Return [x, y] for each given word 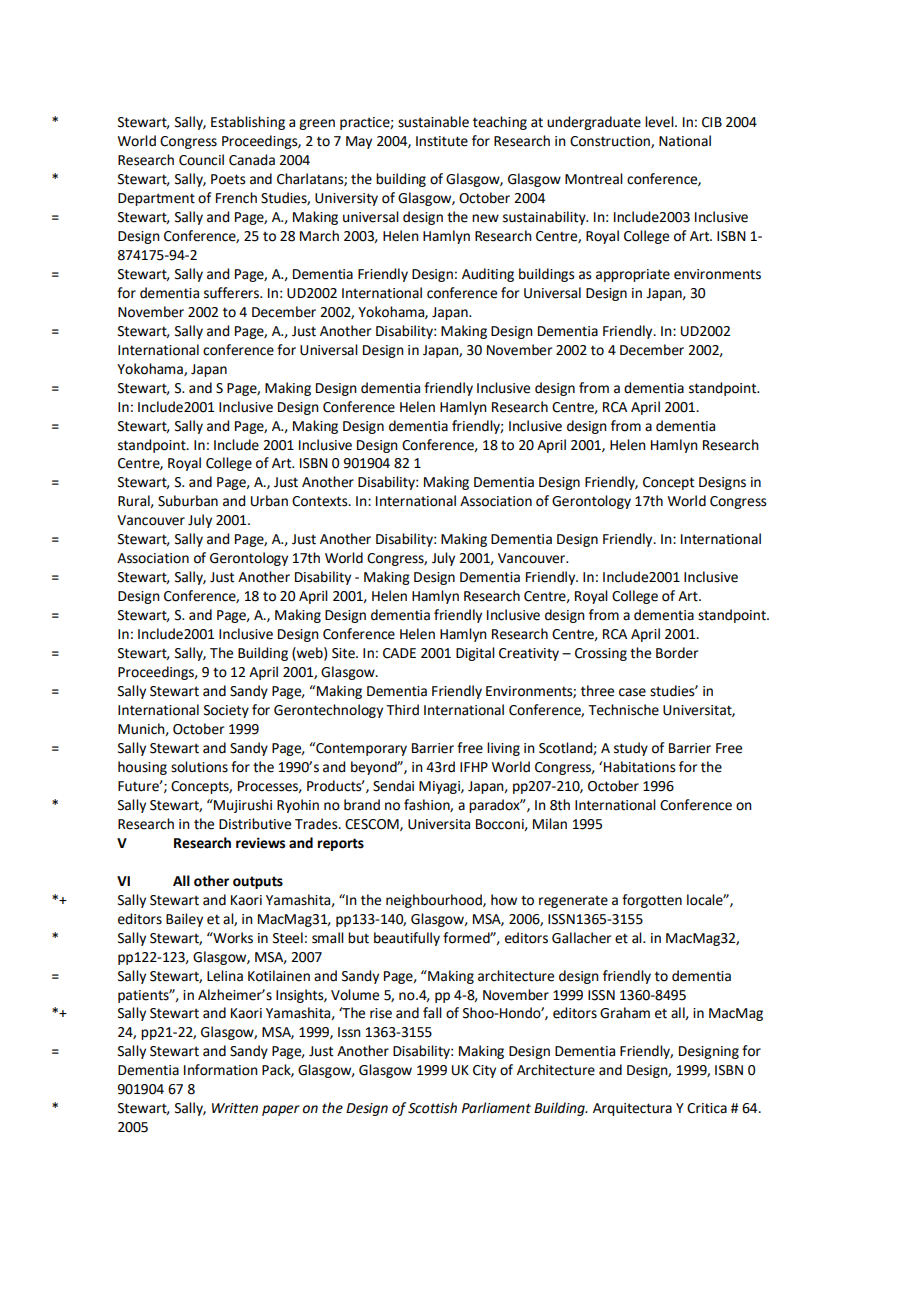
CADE [399, 653]
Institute [442, 141]
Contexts [321, 501]
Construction [611, 142]
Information [221, 1070]
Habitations [640, 767]
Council [201, 160]
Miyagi [440, 787]
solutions [199, 767]
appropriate [633, 275]
